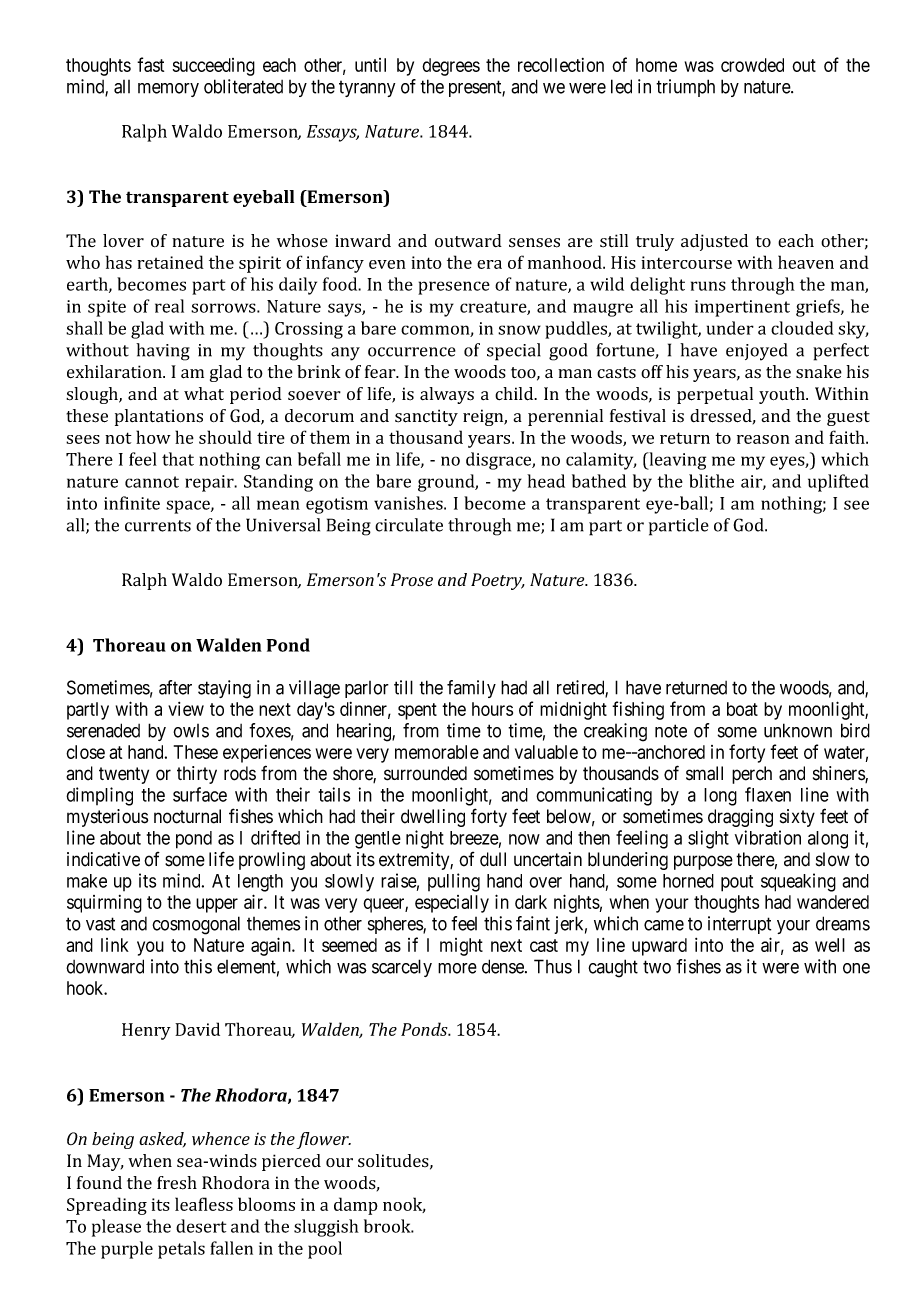 The height and width of the screenshot is (1309, 924). I want to click on degrees, so click(451, 67).
